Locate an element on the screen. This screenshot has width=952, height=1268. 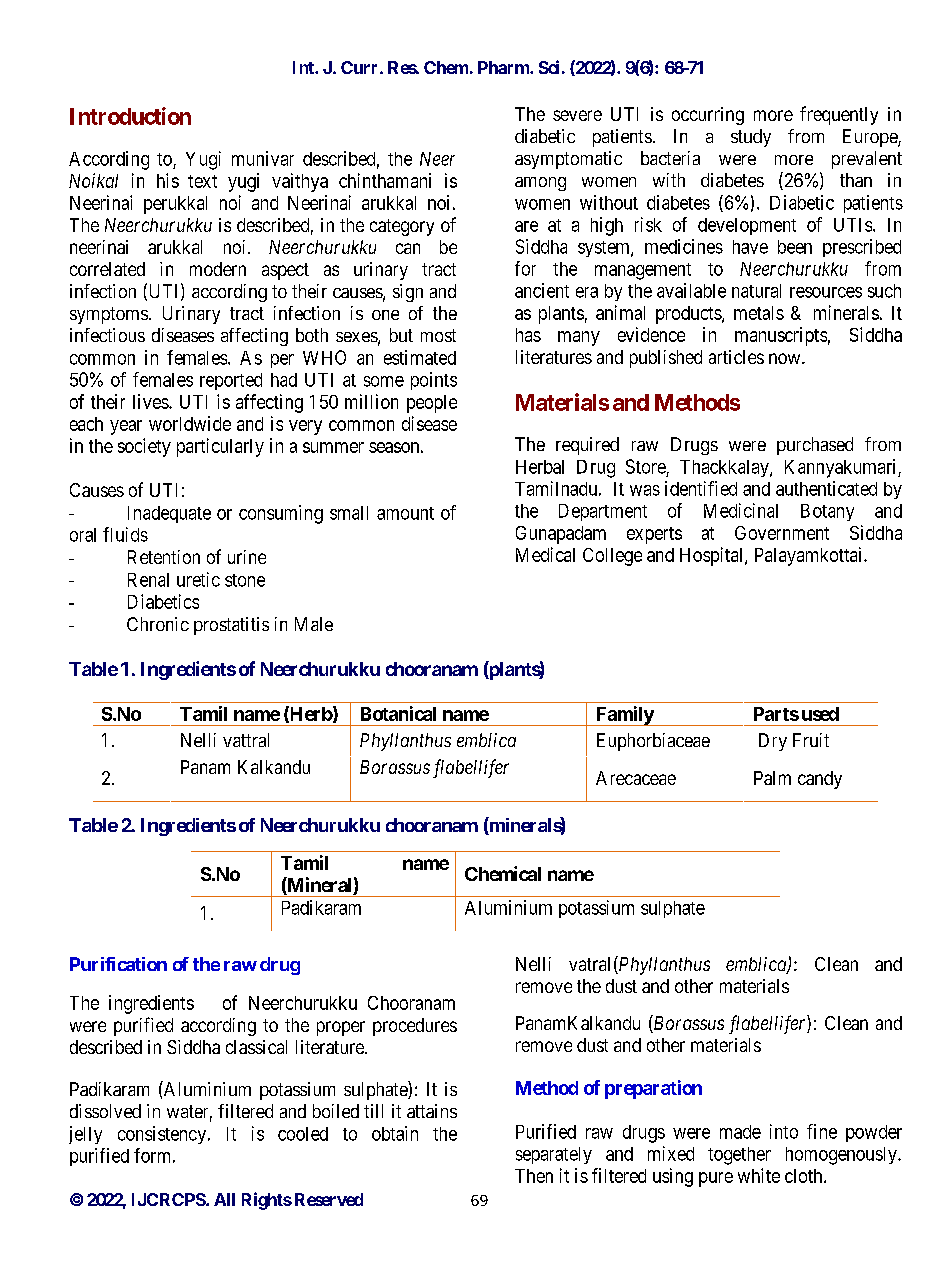
Pharm is located at coordinates (504, 67).
